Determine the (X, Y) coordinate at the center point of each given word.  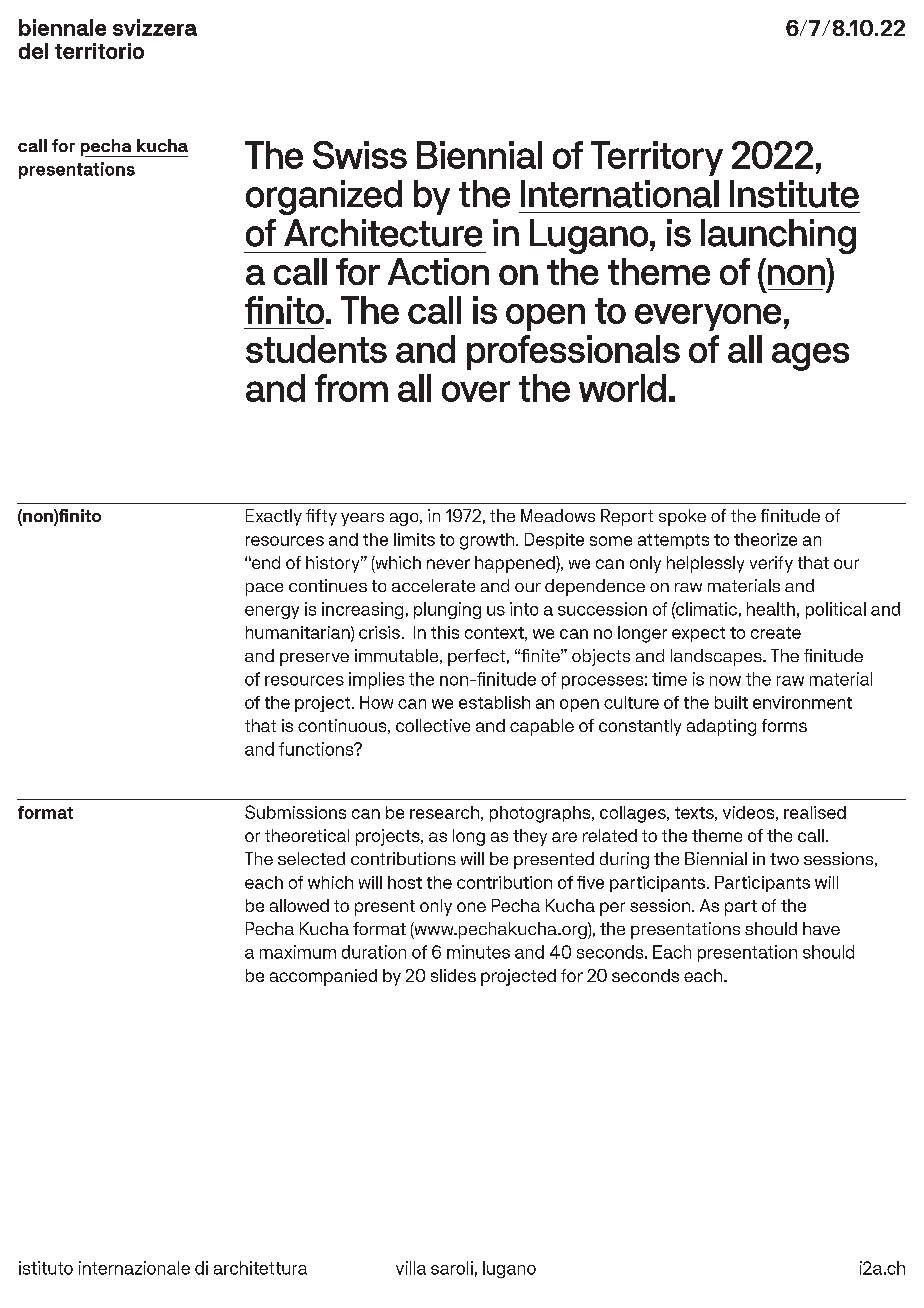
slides (453, 975)
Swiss (360, 155)
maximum (298, 952)
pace (264, 589)
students (316, 349)
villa (411, 1268)
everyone (708, 317)
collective (433, 725)
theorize (765, 539)
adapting (721, 727)
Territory (657, 158)
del (33, 51)
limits (414, 539)
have (821, 928)
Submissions (295, 812)
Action (438, 271)
